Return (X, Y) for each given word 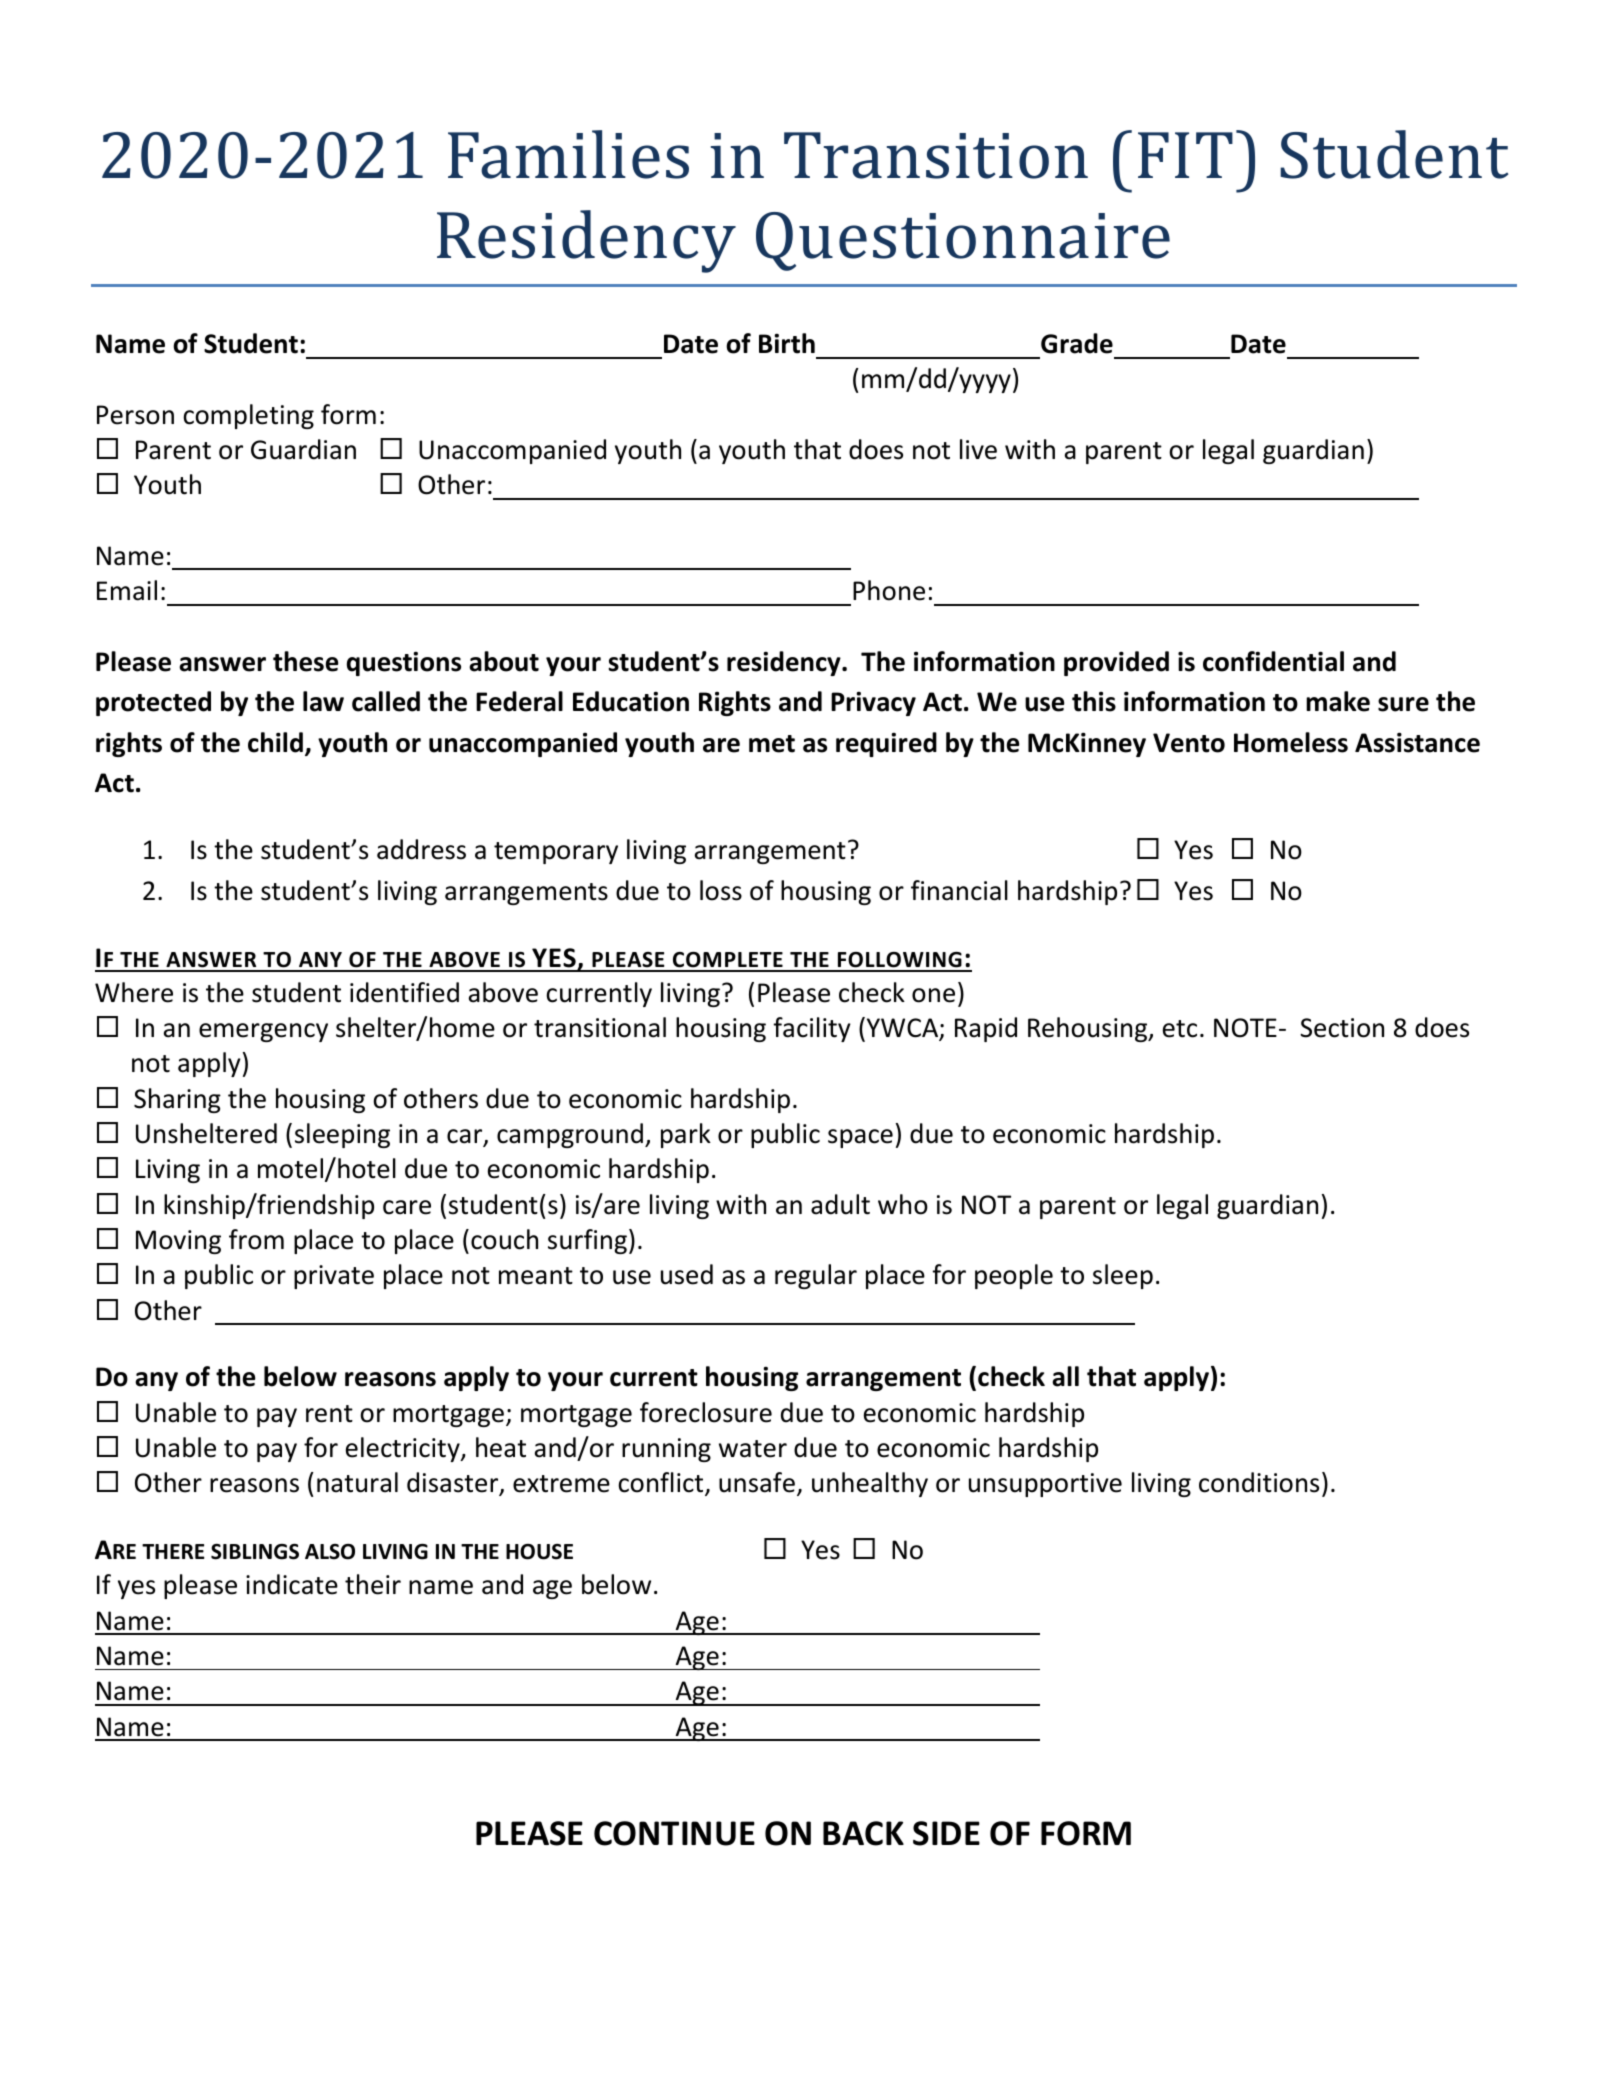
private (334, 1277)
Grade (1077, 343)
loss (721, 890)
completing (248, 416)
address (421, 849)
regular (816, 1276)
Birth (787, 343)
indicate (292, 1584)
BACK (863, 1833)
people (1014, 1276)
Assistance (1417, 742)
